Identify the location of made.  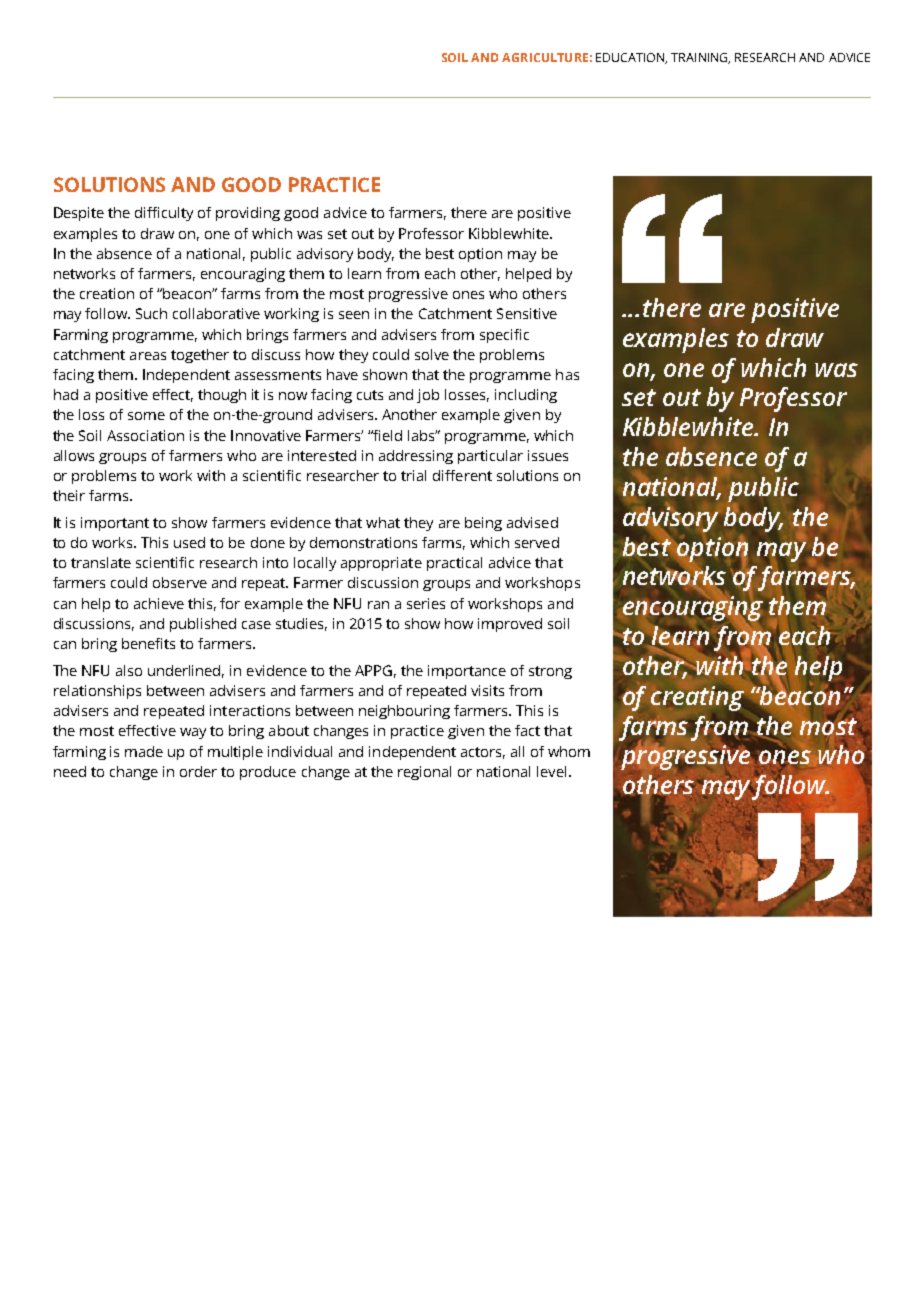
(144, 751).
